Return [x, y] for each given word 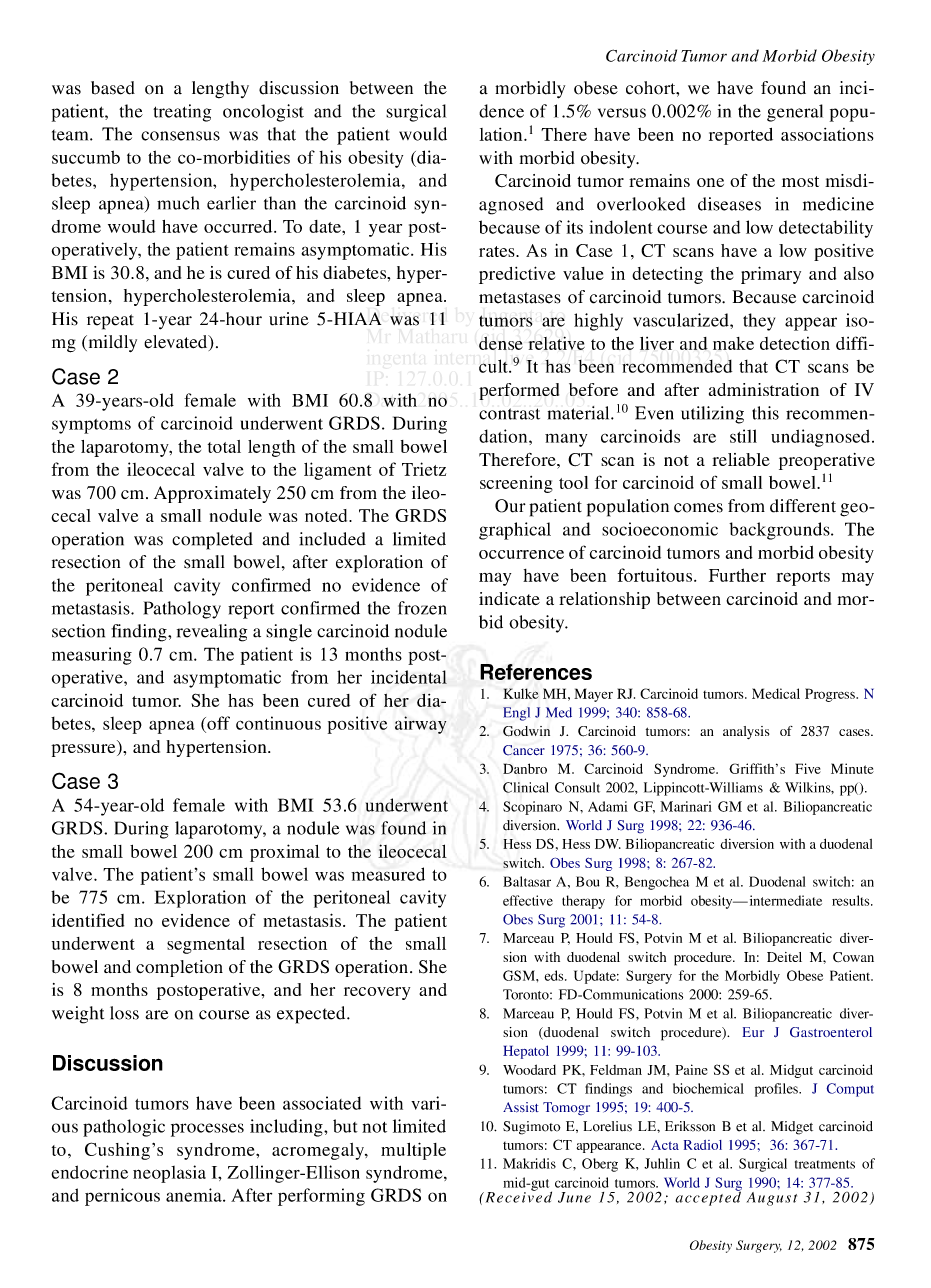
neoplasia [169, 1174]
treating [182, 113]
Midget [792, 1128]
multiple [413, 1151]
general [795, 113]
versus [622, 113]
